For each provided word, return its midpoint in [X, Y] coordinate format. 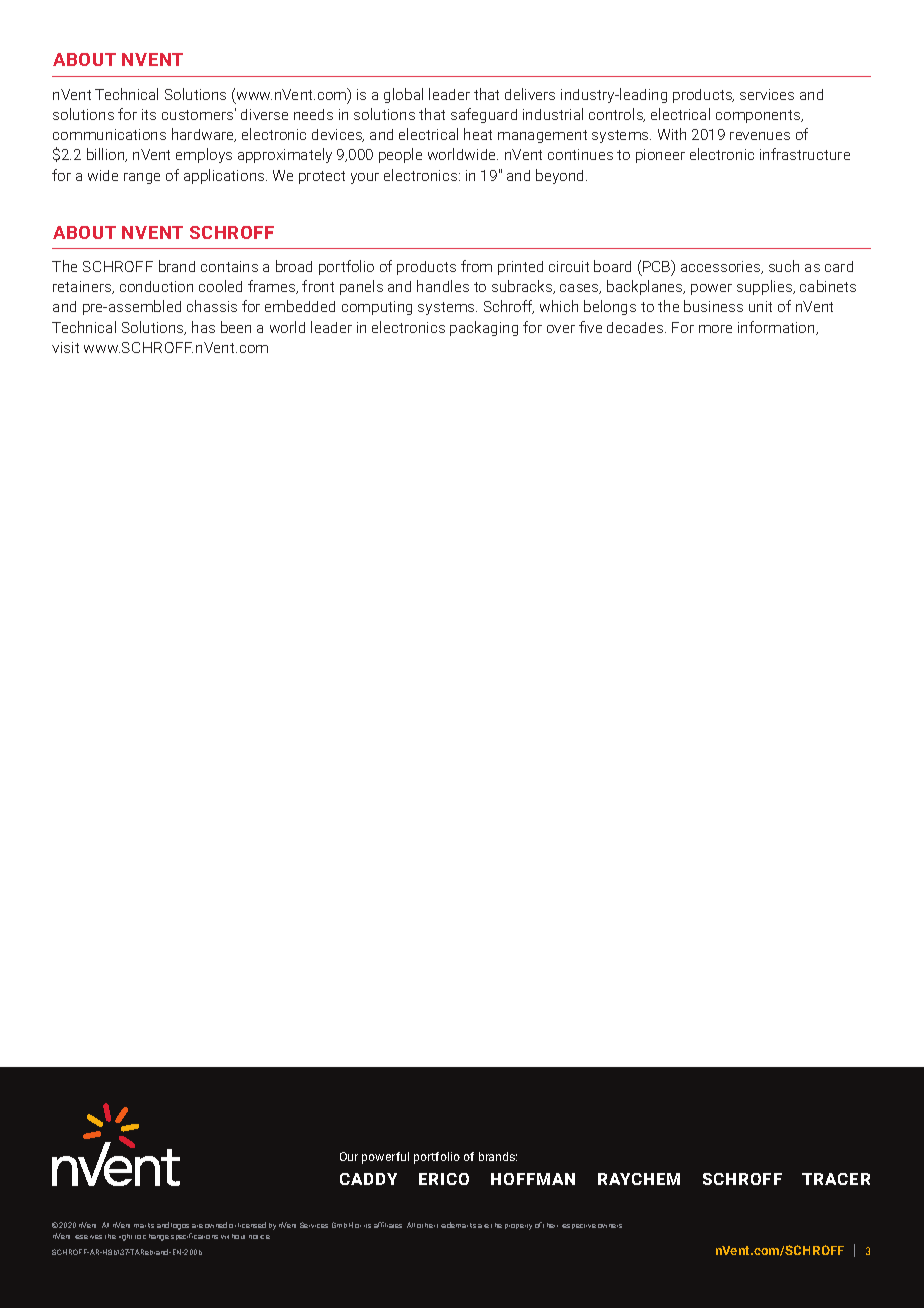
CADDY [368, 1179]
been [236, 327]
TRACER [836, 1179]
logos [180, 1226]
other [426, 1225]
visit [65, 347]
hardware [204, 135]
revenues [760, 136]
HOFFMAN [533, 1179]
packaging [484, 328]
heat [478, 134]
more [715, 329]
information [777, 328]
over [561, 329]
